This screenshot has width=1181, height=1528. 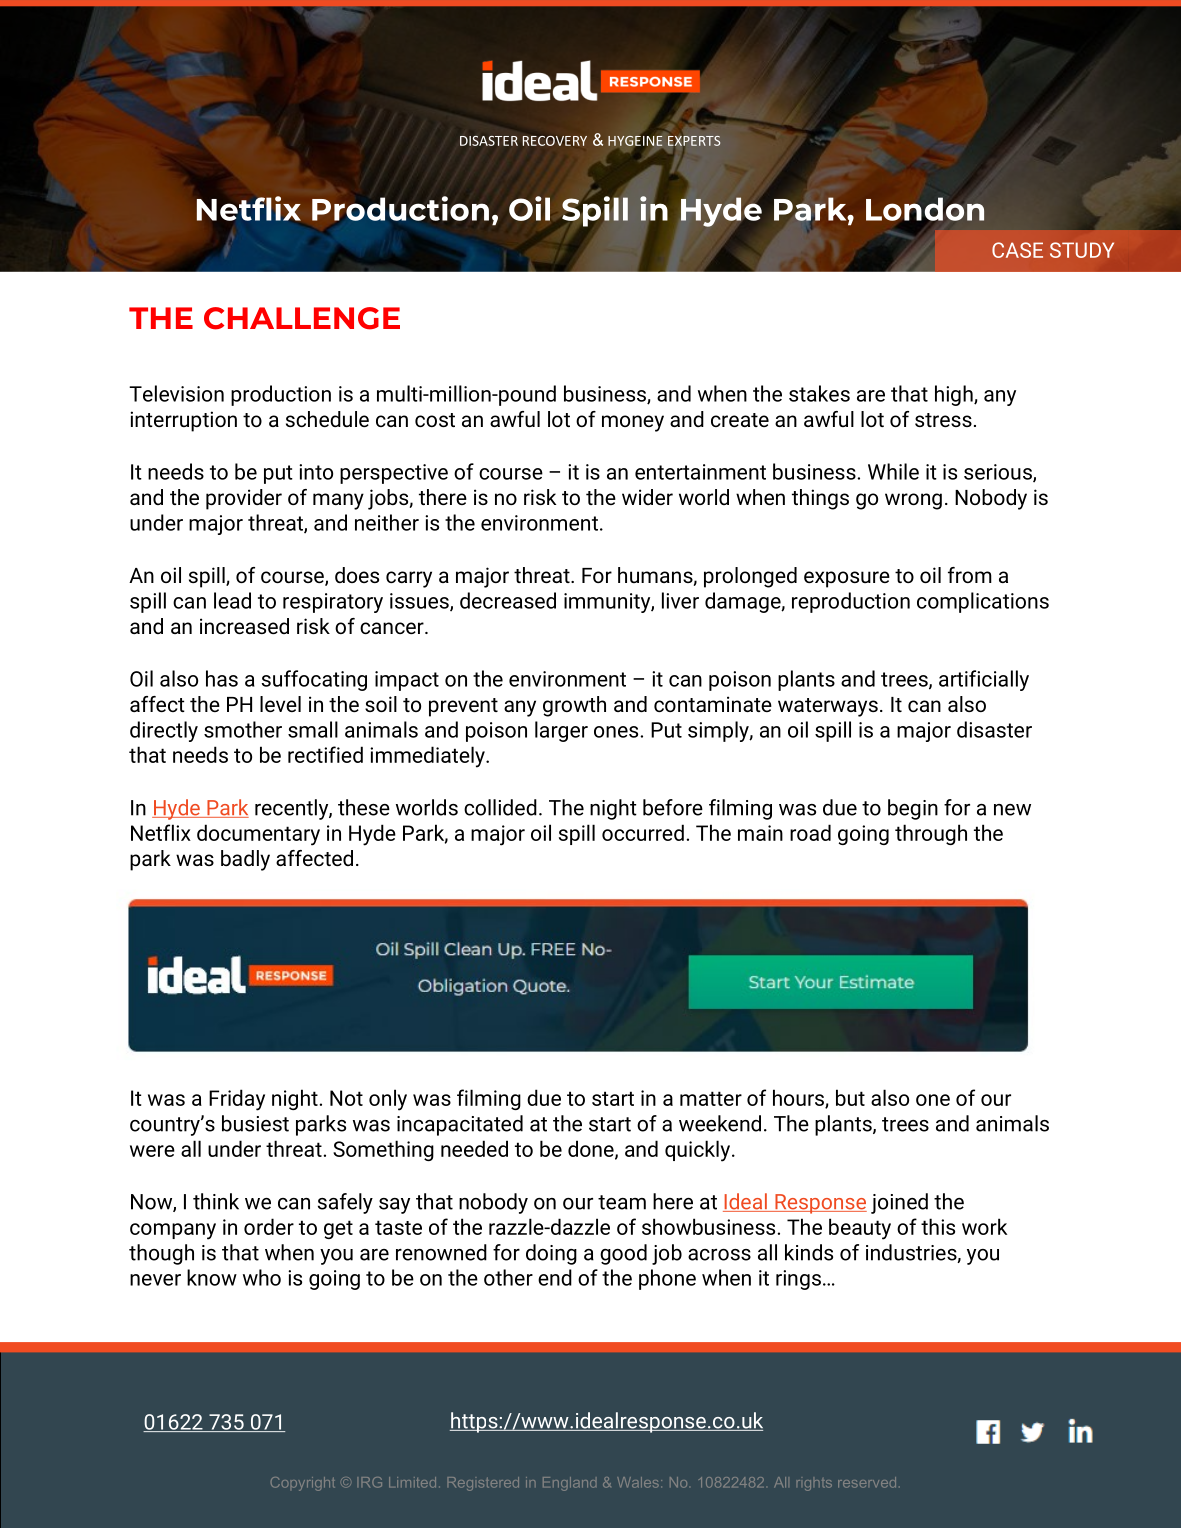 What do you see at coordinates (680, 600) in the screenshot?
I see `liver` at bounding box center [680, 600].
